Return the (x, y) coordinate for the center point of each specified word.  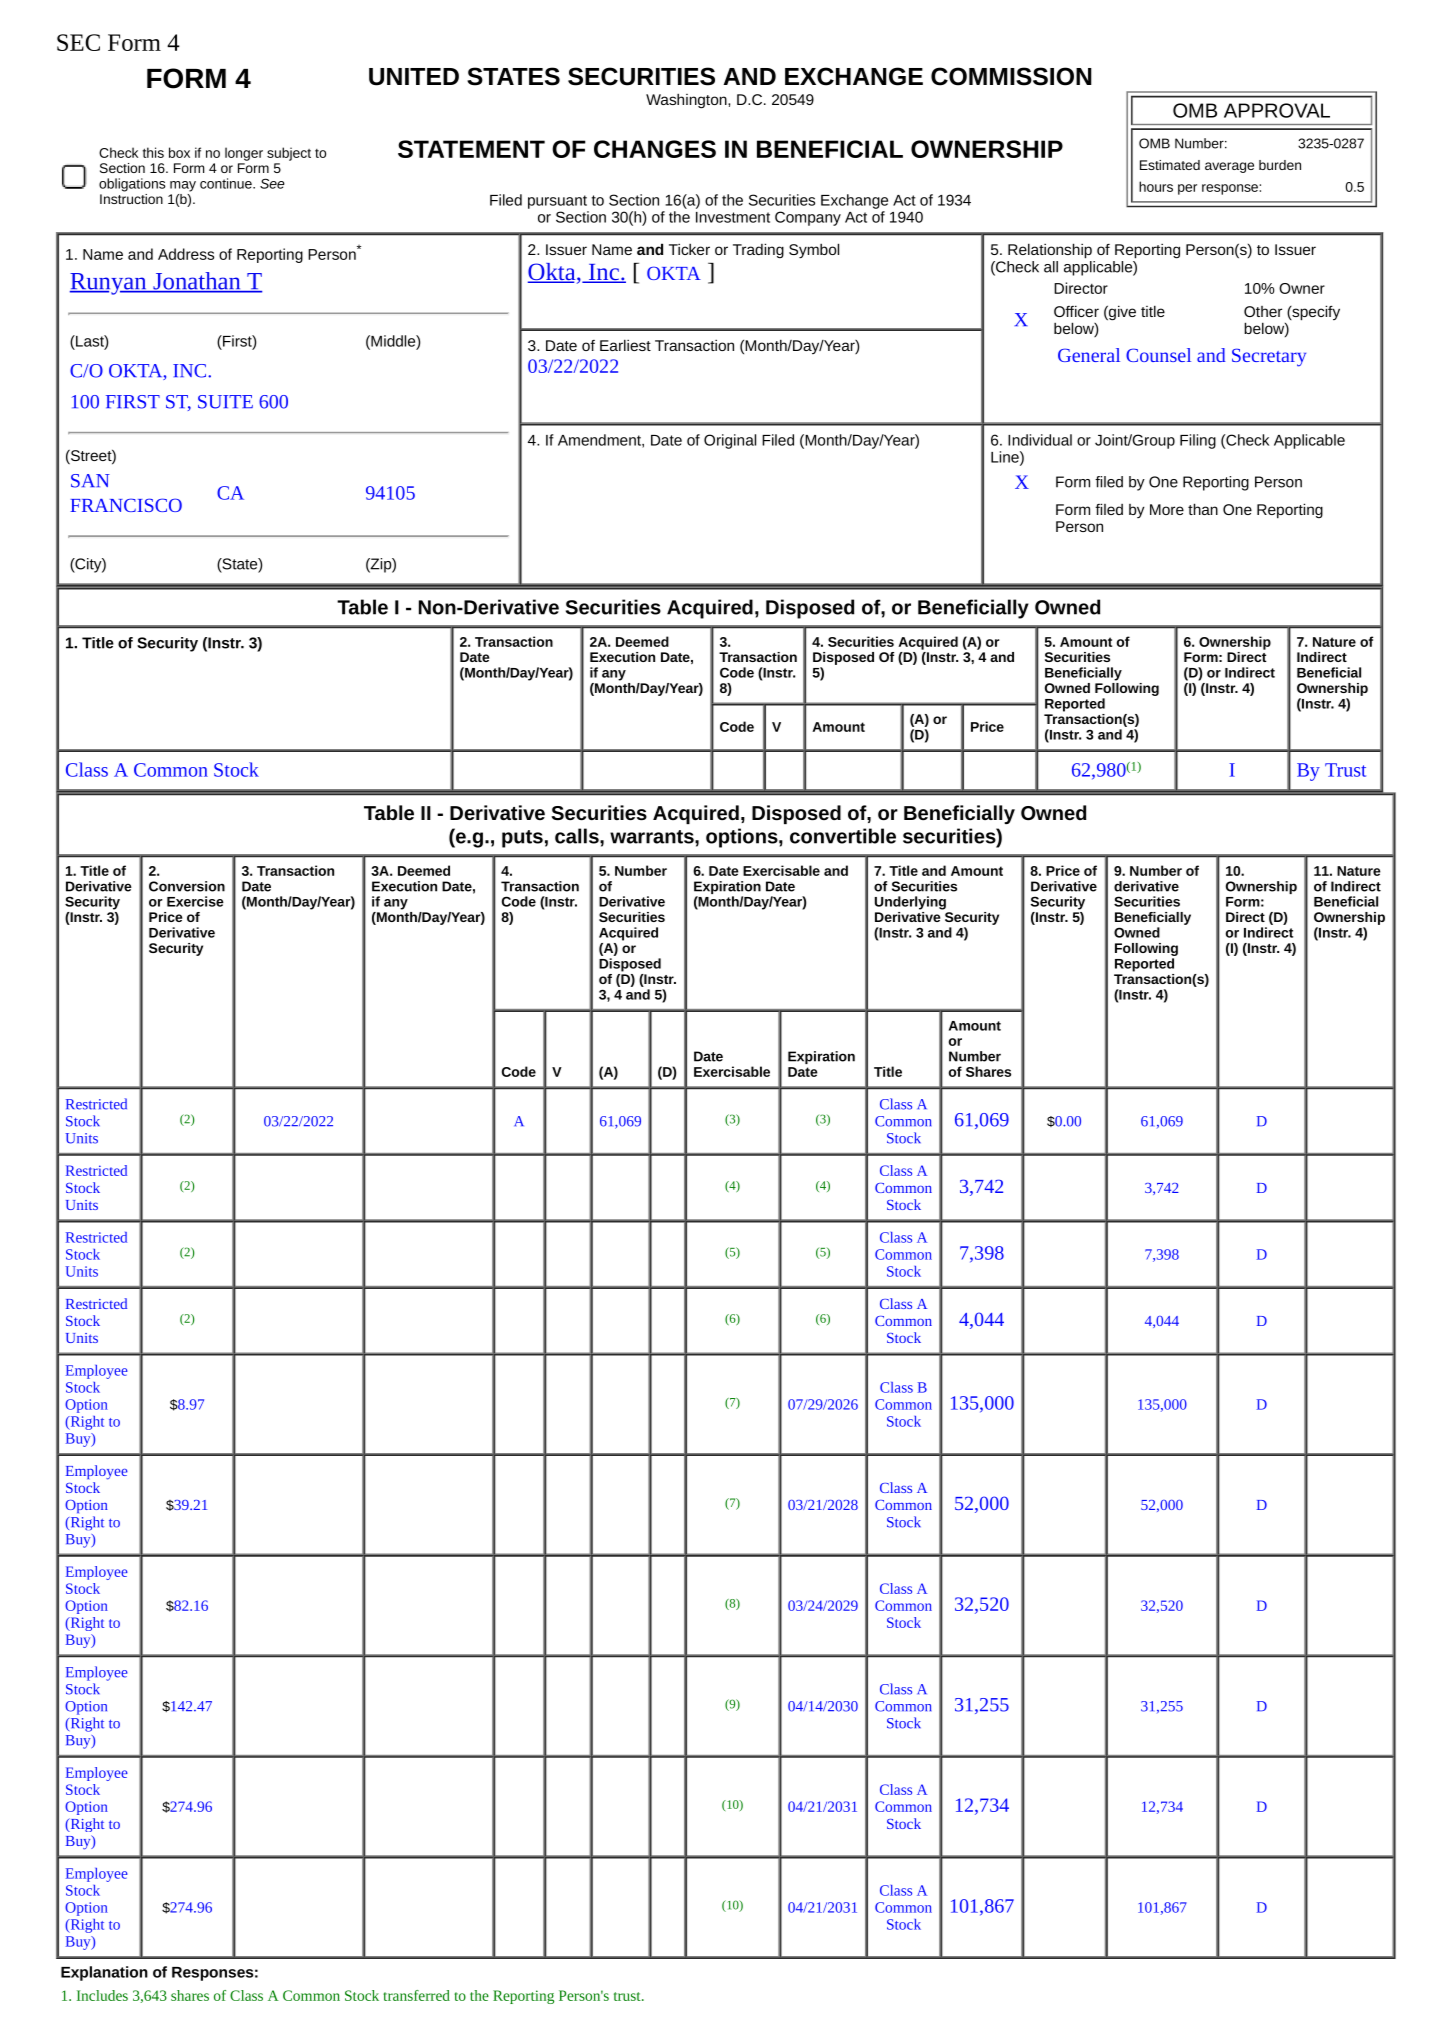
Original (730, 441)
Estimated (1170, 165)
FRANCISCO (126, 505)
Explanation (104, 1973)
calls (578, 836)
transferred (416, 1995)
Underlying (910, 903)
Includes (102, 1995)
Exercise (195, 901)
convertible (843, 836)
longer (244, 154)
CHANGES (655, 149)
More (1167, 509)
